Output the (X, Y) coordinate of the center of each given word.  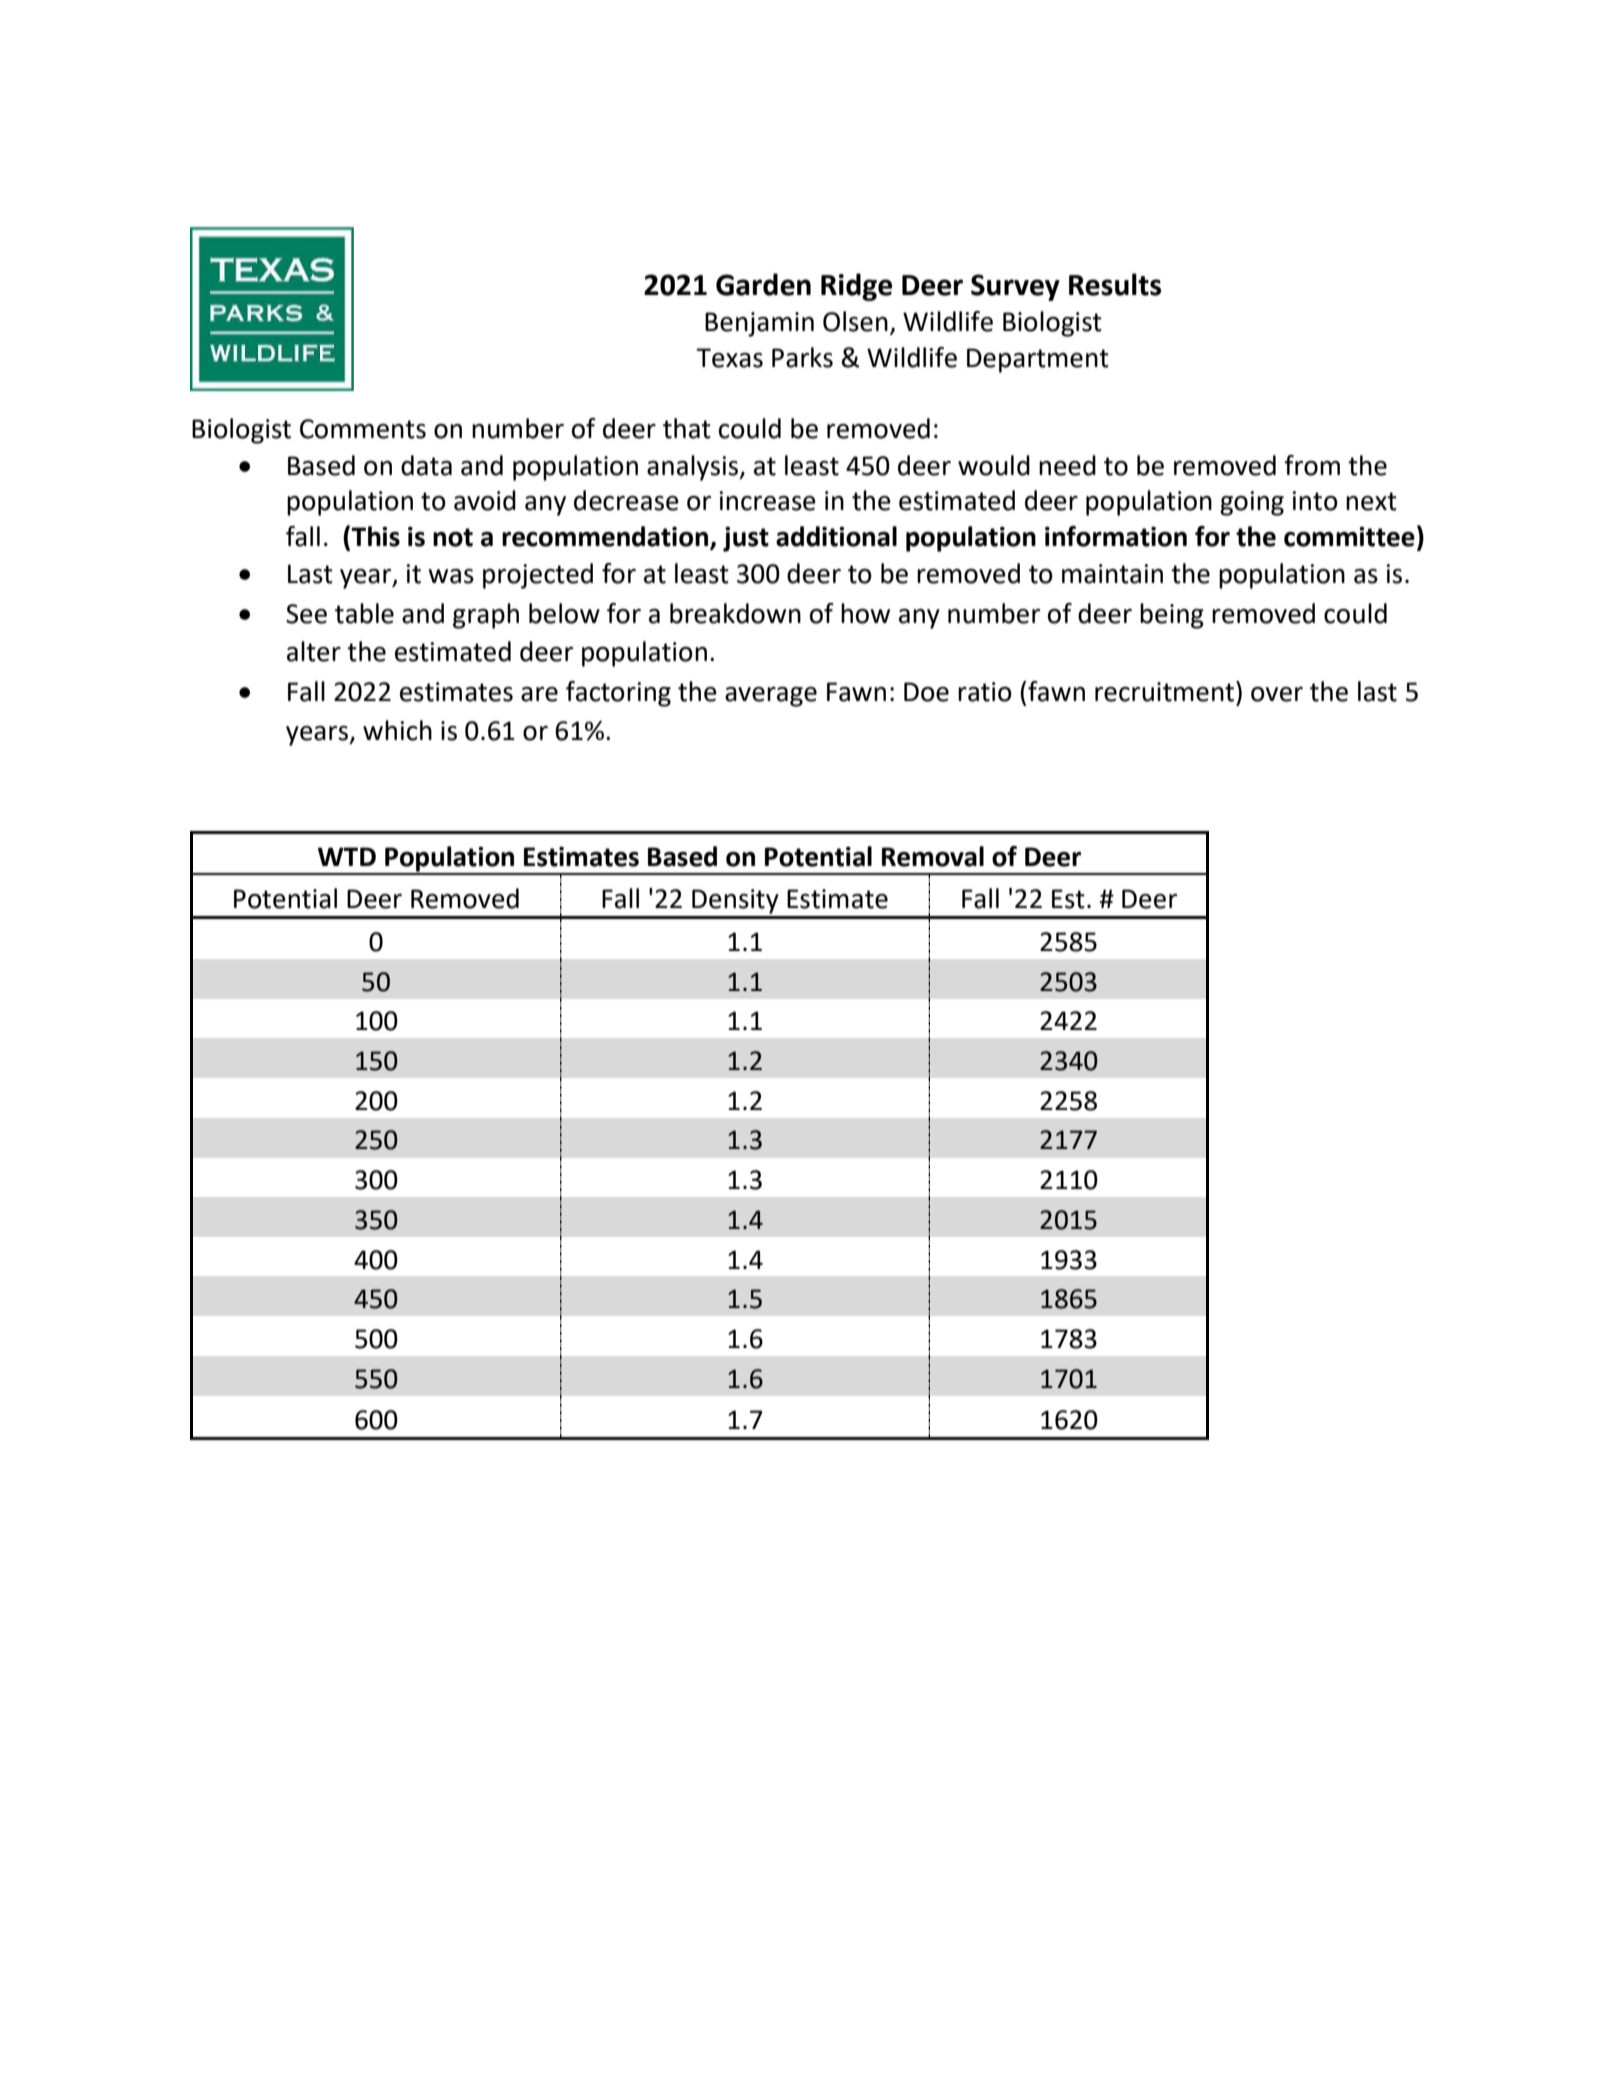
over (1277, 694)
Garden (763, 284)
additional (836, 536)
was (451, 576)
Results (1115, 284)
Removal (933, 856)
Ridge (856, 287)
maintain (1112, 574)
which (397, 730)
